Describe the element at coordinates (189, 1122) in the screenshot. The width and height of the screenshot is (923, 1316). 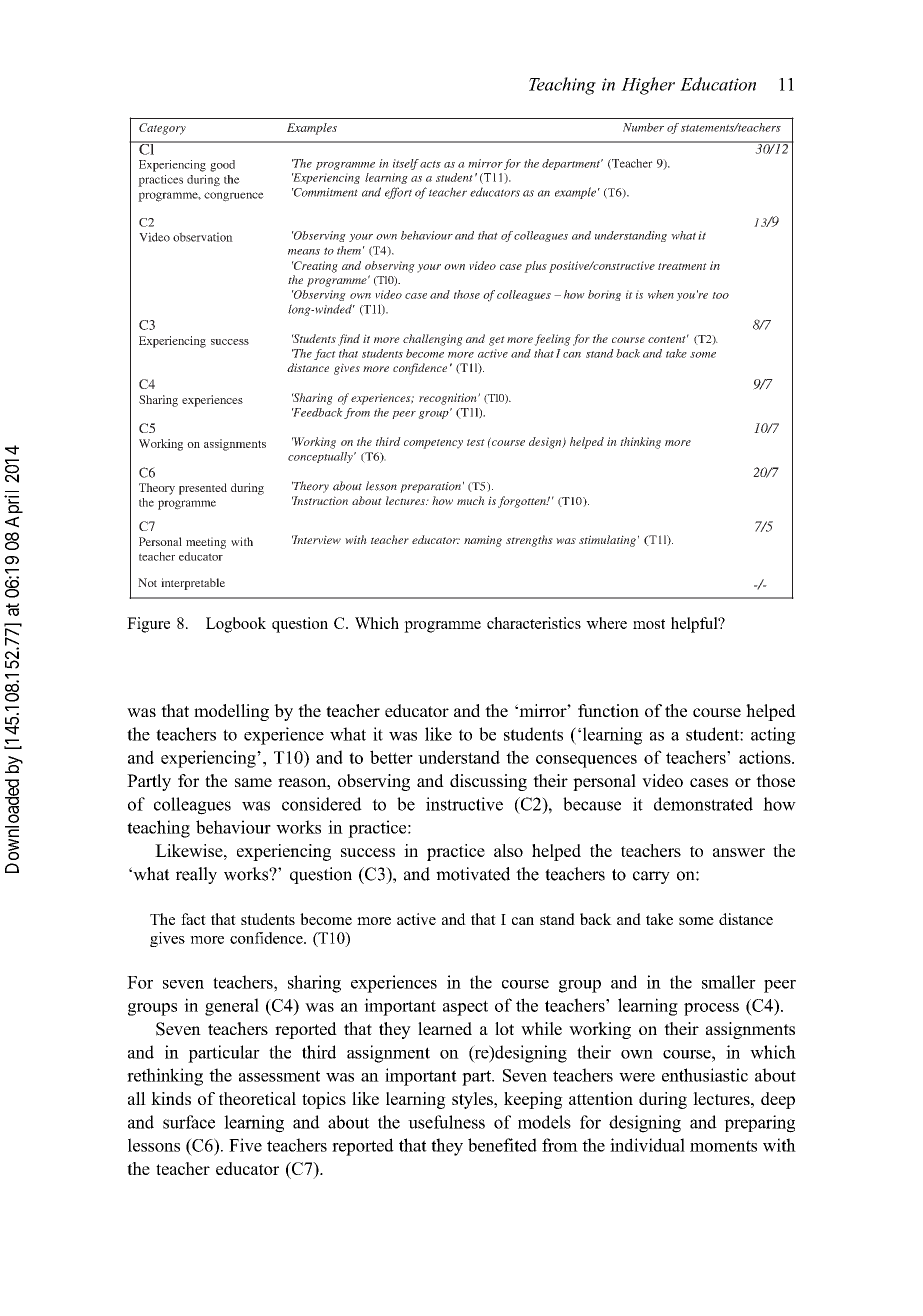
I see `surface` at that location.
